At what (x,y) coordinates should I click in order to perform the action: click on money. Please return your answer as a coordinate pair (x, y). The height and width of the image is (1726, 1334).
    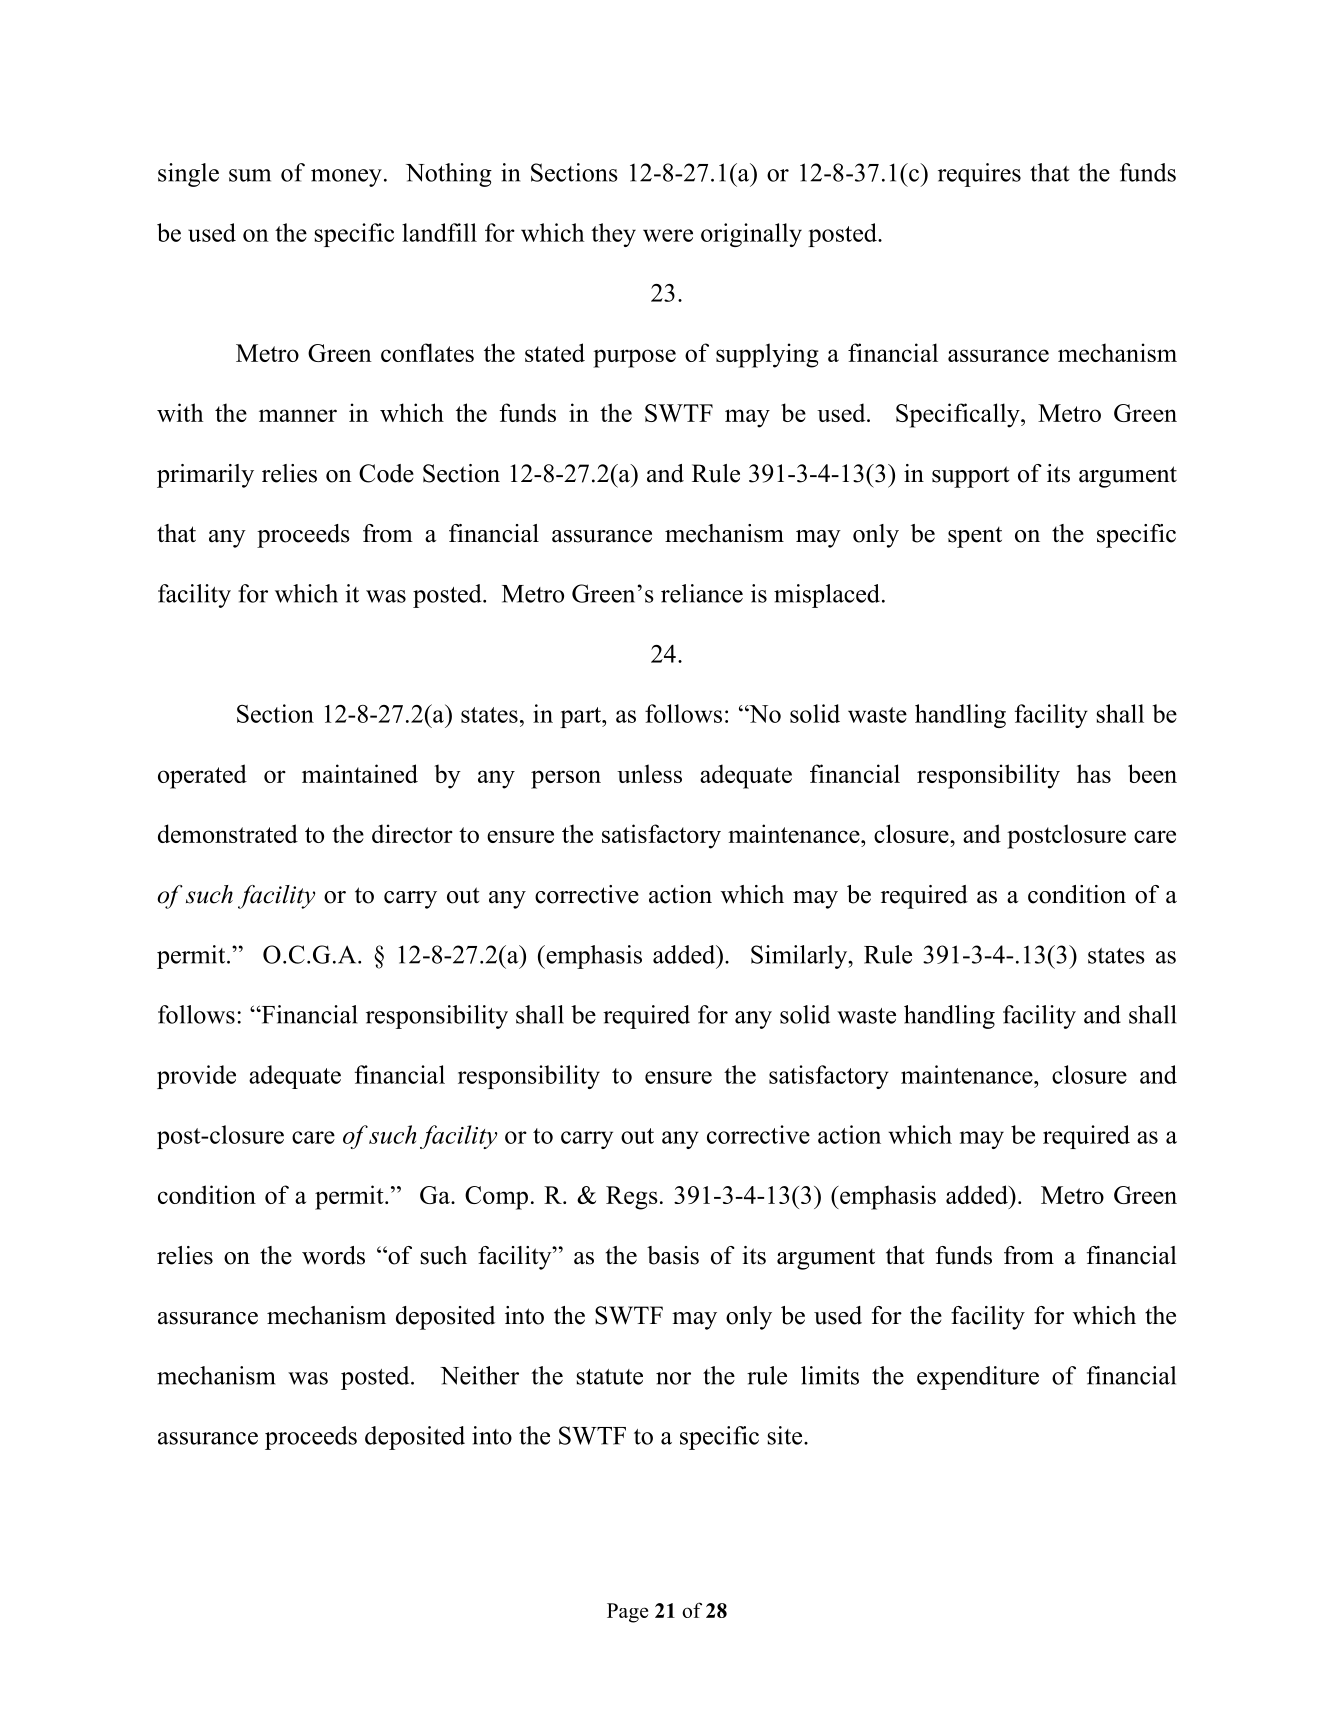
    Looking at the image, I should click on (346, 178).
